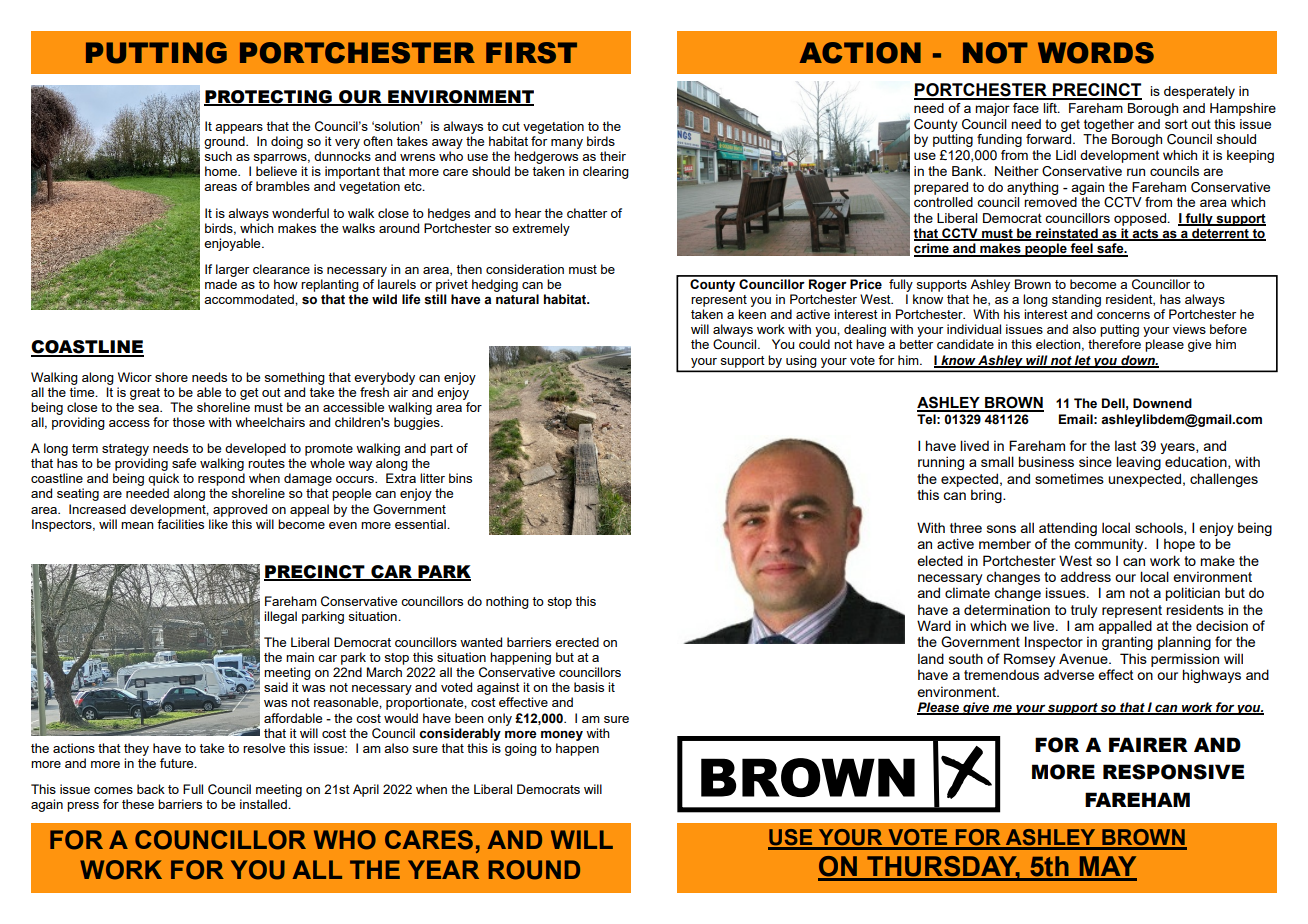 This image has width=1308, height=924. What do you see at coordinates (1084, 611) in the image?
I see `truly` at bounding box center [1084, 611].
